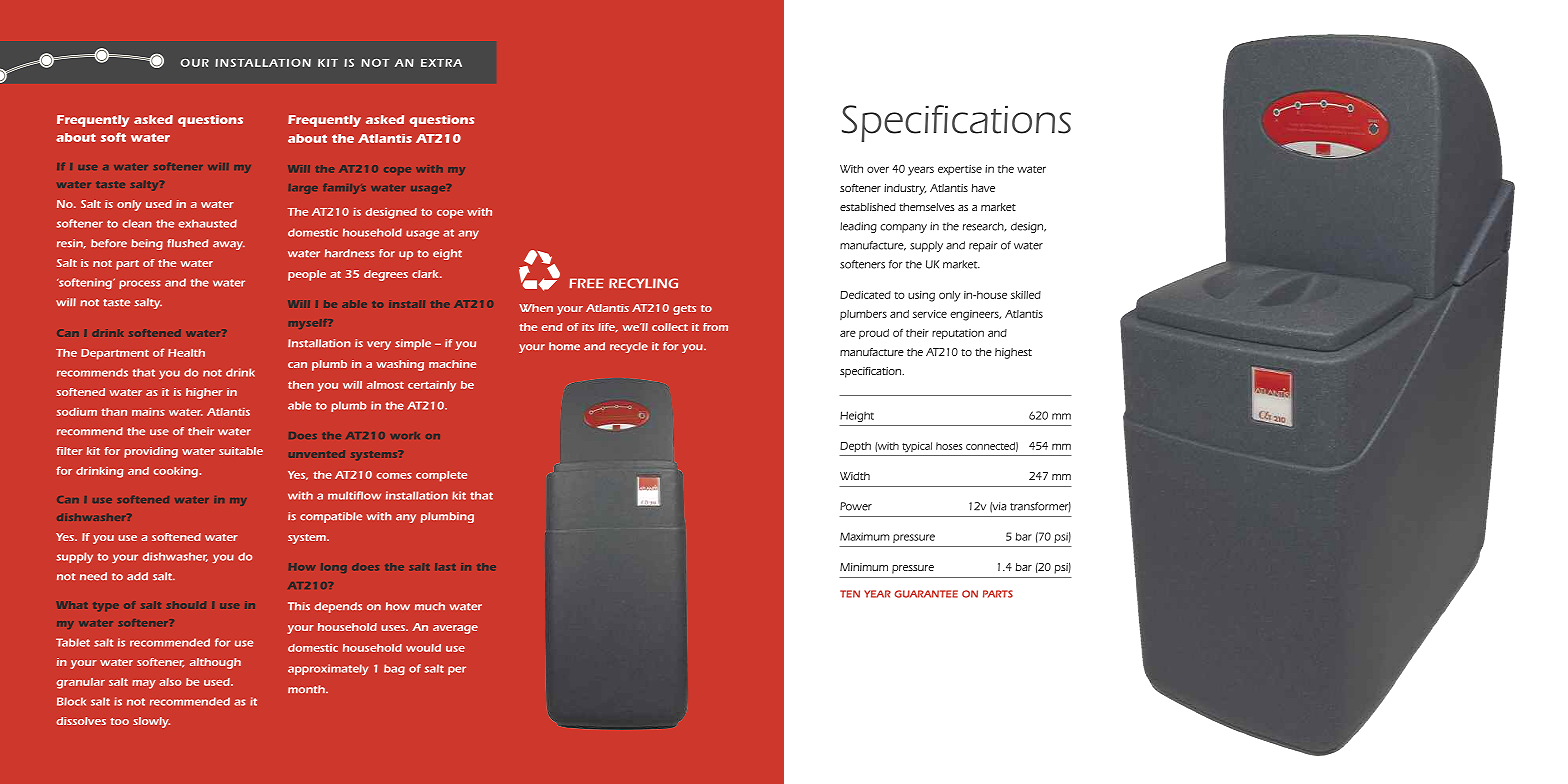 This screenshot has height=784, width=1568. What do you see at coordinates (394, 669) in the screenshot?
I see `bag` at bounding box center [394, 669].
